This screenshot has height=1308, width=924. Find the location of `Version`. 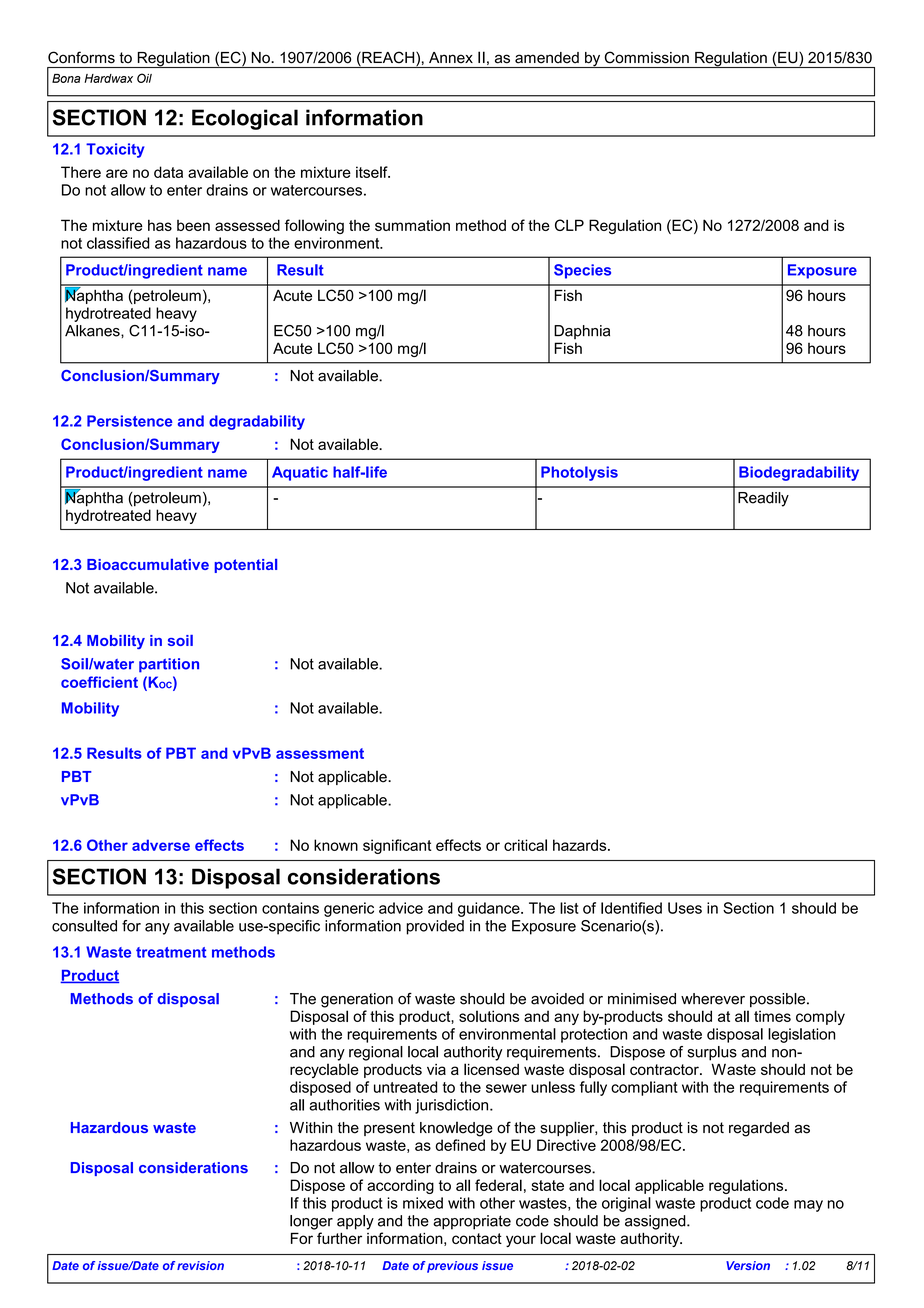

Version is located at coordinates (748, 1265).
